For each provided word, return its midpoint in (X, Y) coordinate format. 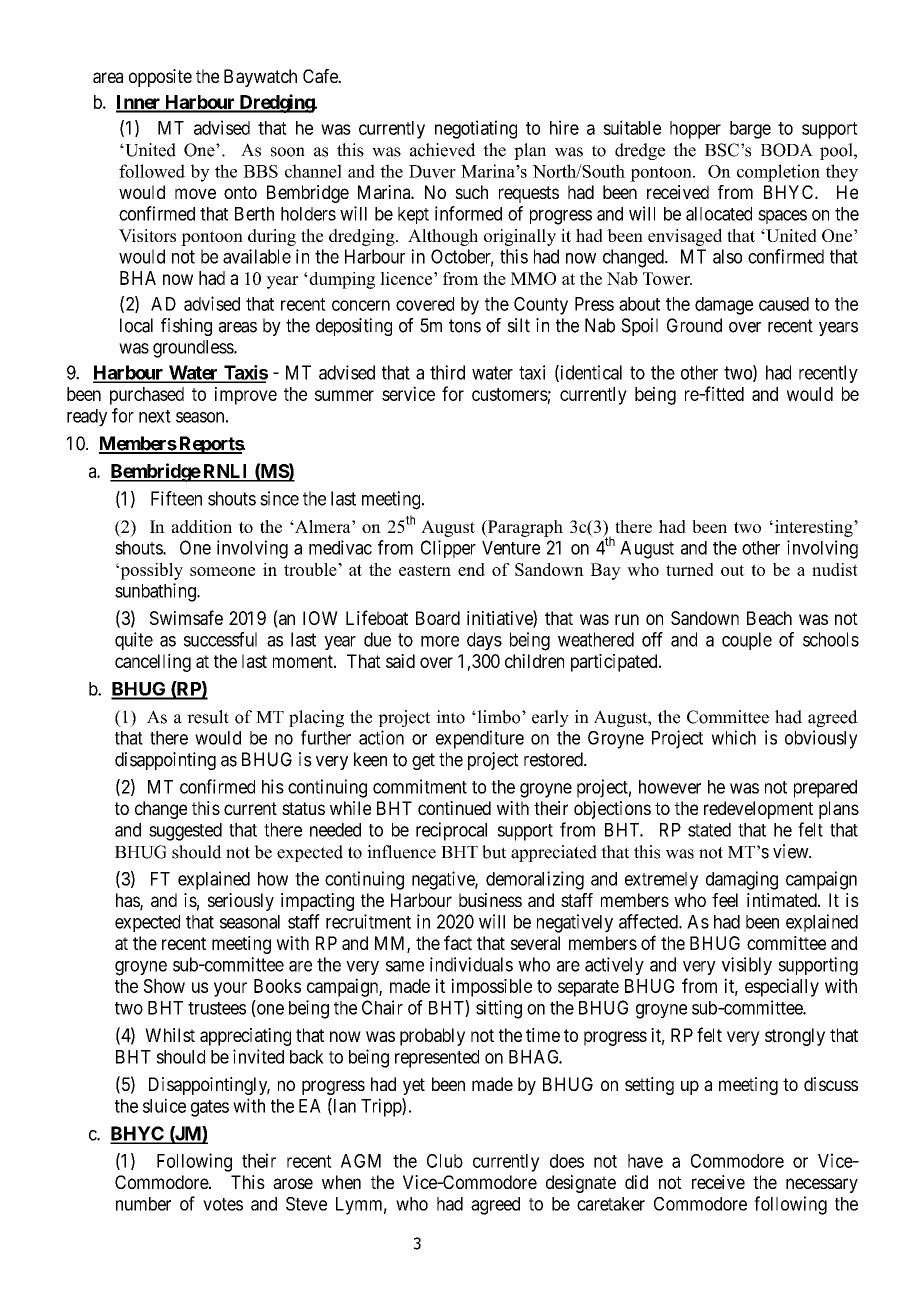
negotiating (476, 129)
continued (454, 808)
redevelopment (758, 810)
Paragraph (524, 528)
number (143, 1204)
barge (750, 130)
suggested (185, 832)
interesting (813, 528)
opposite (160, 78)
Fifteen (176, 498)
